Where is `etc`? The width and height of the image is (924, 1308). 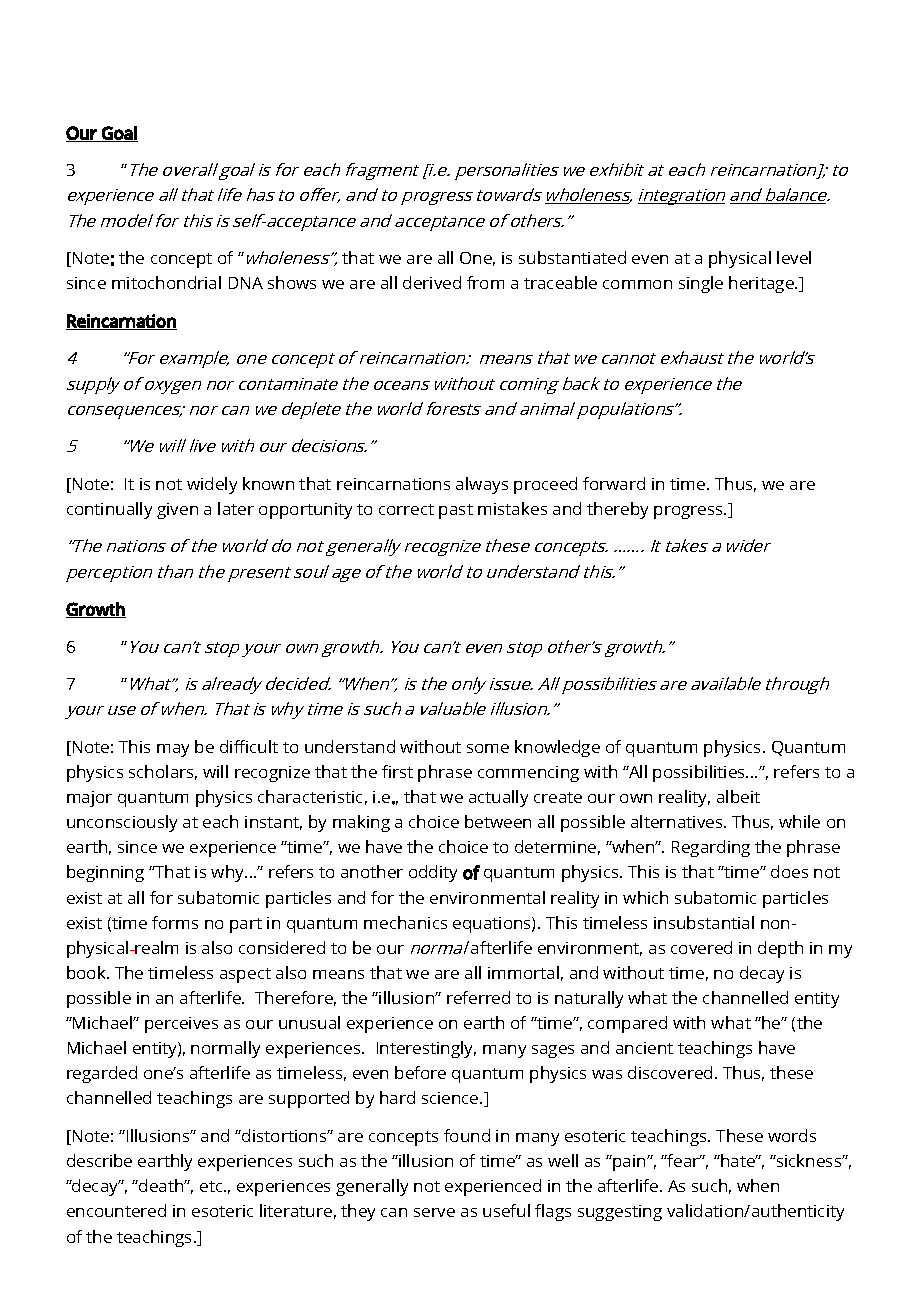
etc is located at coordinates (212, 1186).
